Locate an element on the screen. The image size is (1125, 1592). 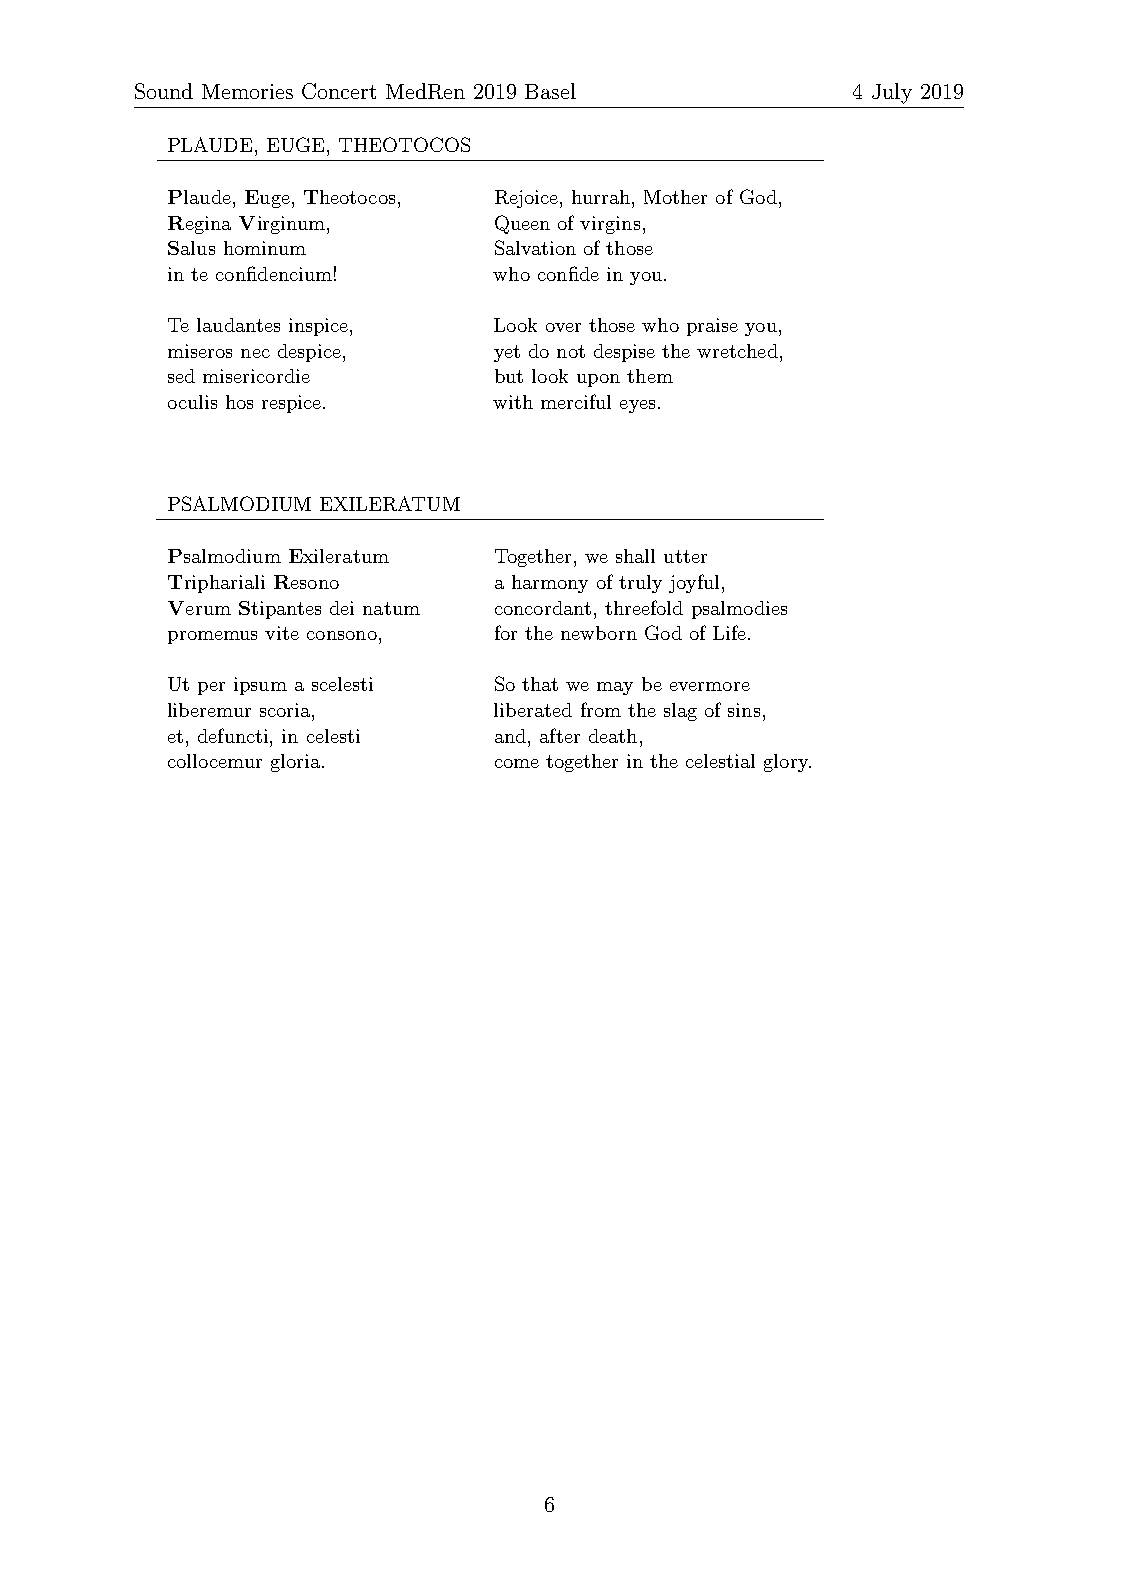
vite is located at coordinates (282, 633).
